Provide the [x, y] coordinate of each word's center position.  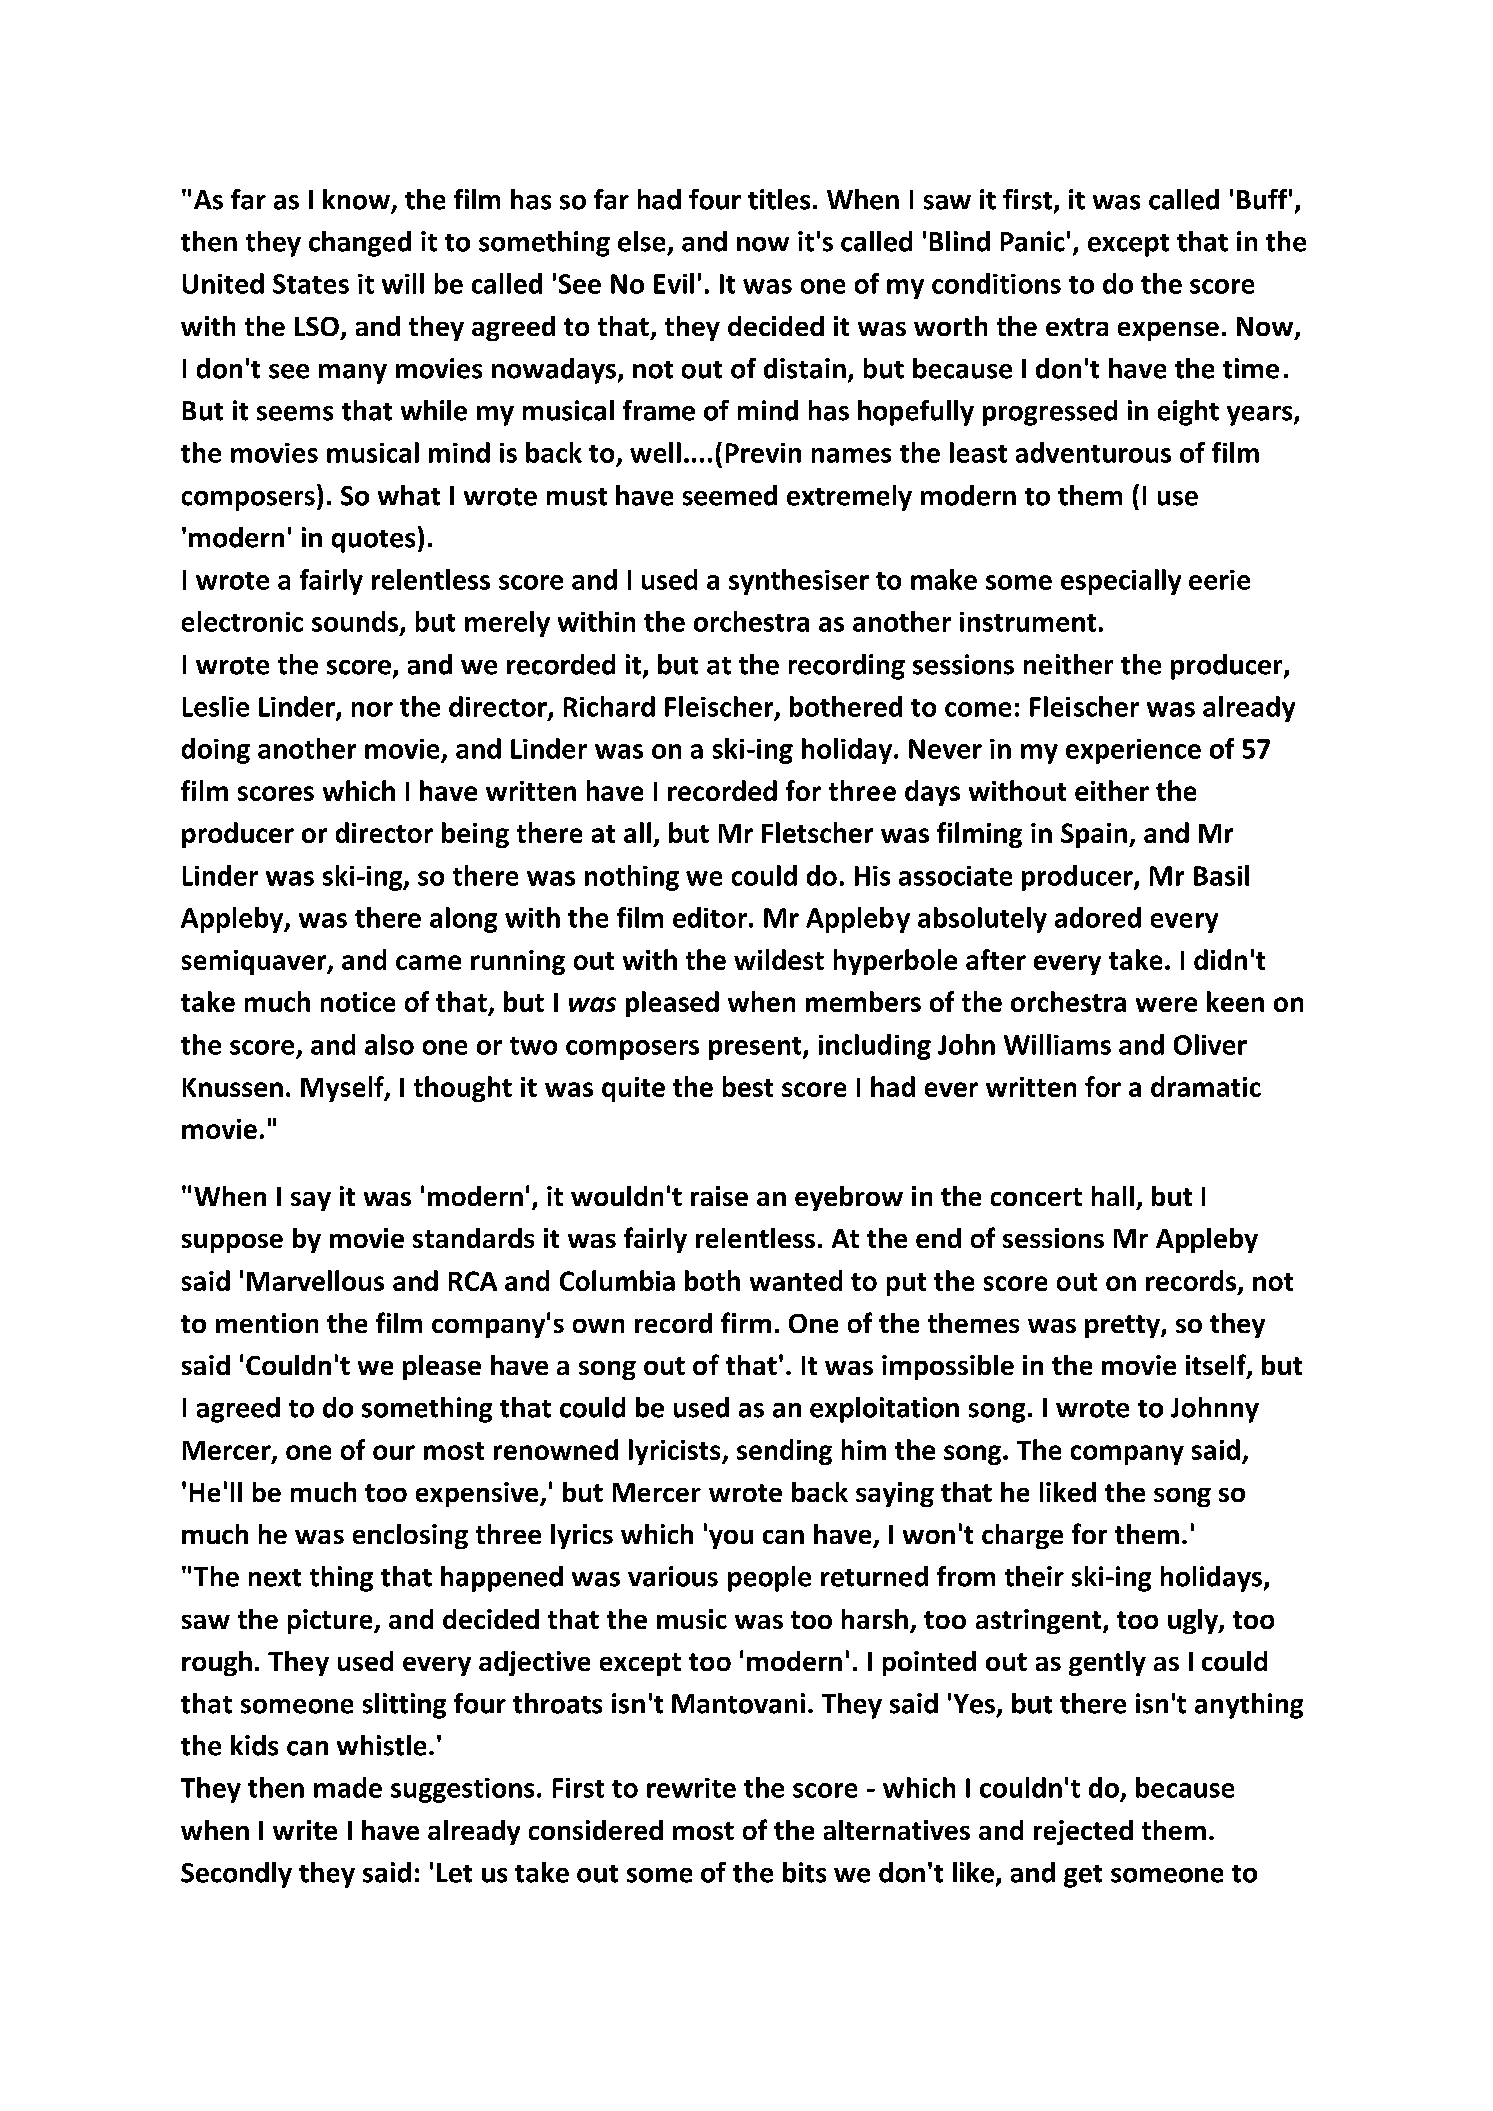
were [1166, 1004]
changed [360, 244]
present [756, 1048]
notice [358, 1002]
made [348, 1787]
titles [779, 199]
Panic [1033, 241]
